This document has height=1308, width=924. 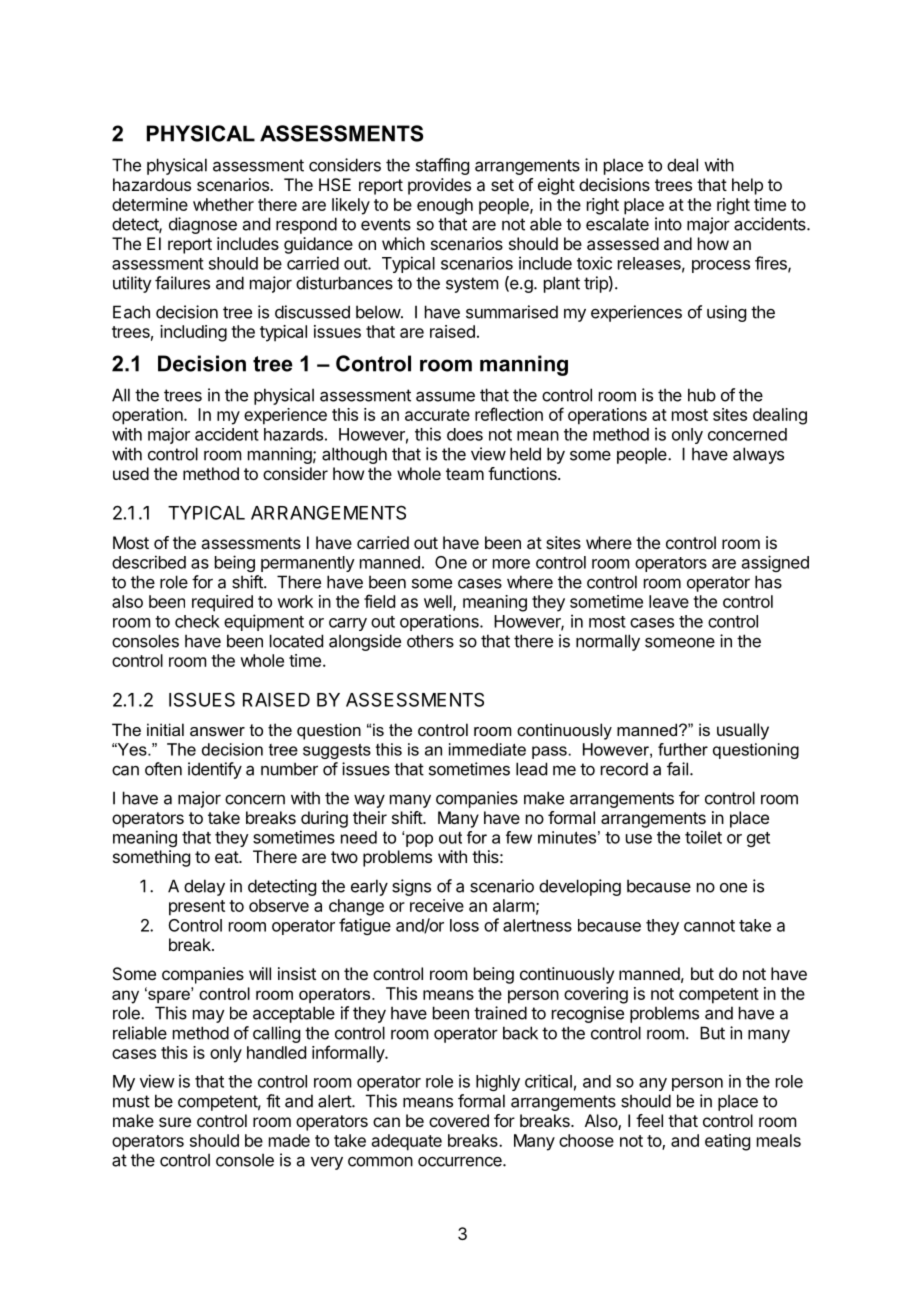 What do you see at coordinates (703, 837) in the document?
I see `toilet` at bounding box center [703, 837].
